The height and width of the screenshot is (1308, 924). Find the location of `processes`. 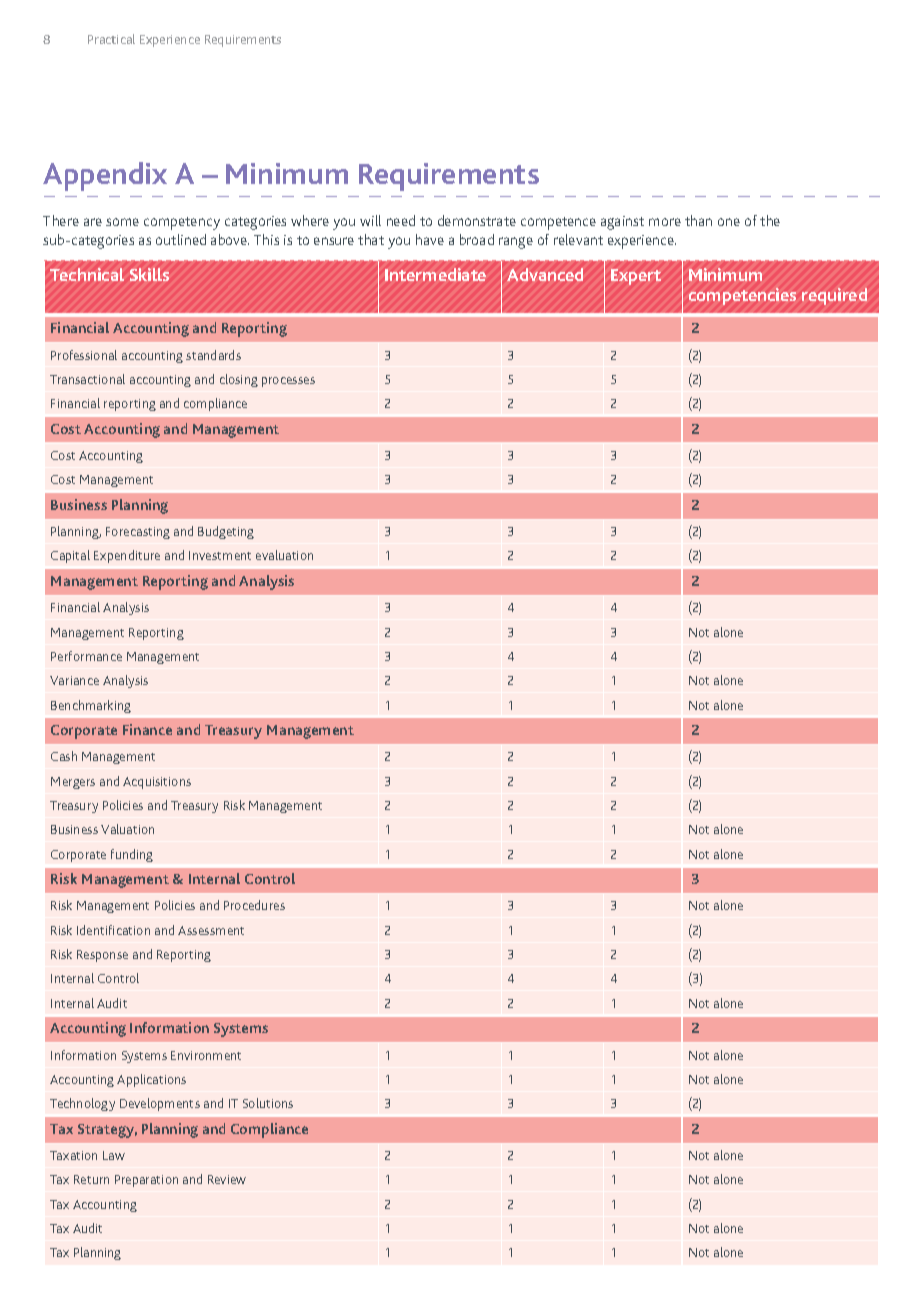

processes is located at coordinates (288, 382).
